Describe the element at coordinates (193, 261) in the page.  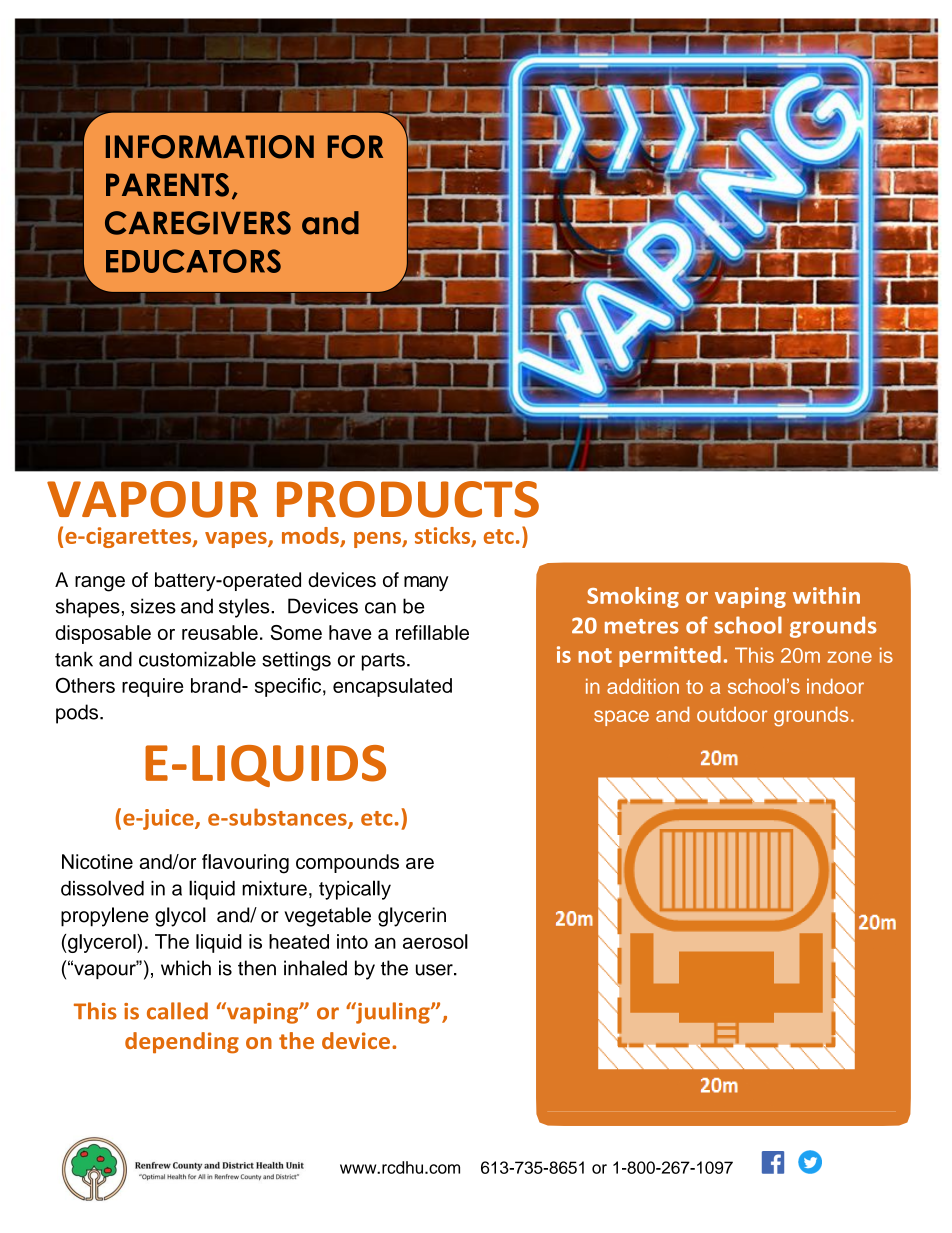
I see `EDUCATORS` at that location.
